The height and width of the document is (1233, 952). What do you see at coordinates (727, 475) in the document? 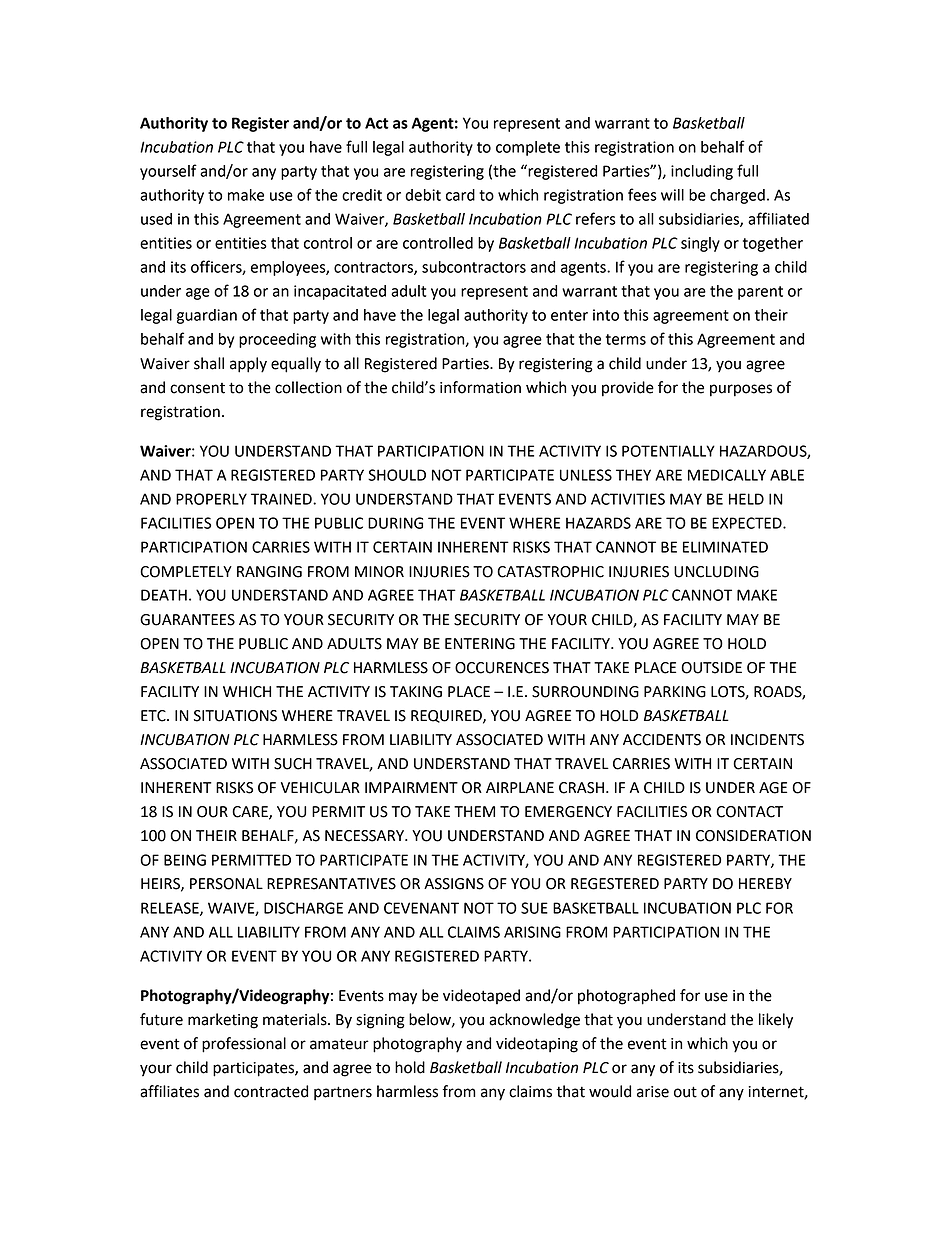
I see `MEDICALLY` at bounding box center [727, 475].
